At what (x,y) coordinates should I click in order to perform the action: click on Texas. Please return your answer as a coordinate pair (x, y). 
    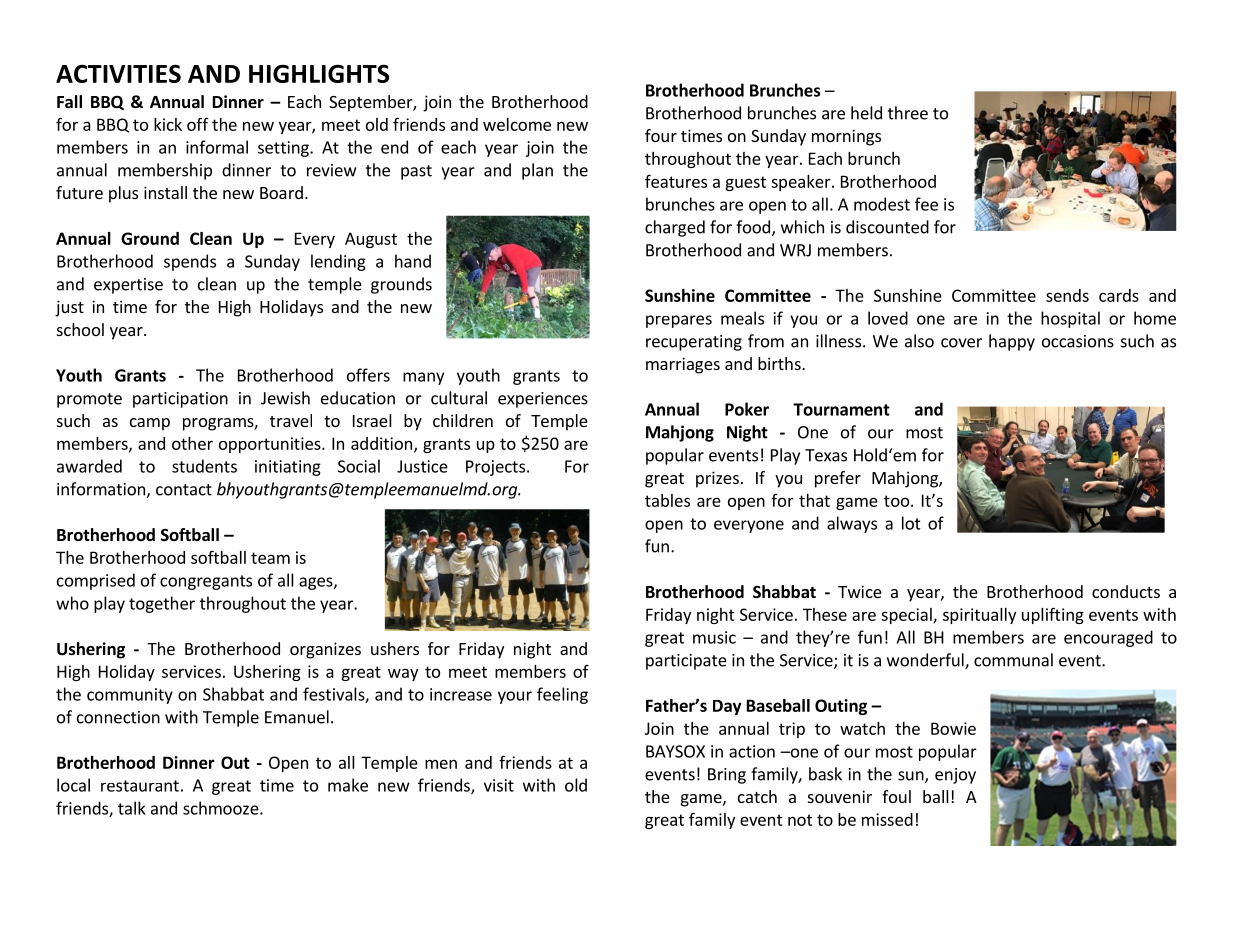
    Looking at the image, I should click on (826, 455).
